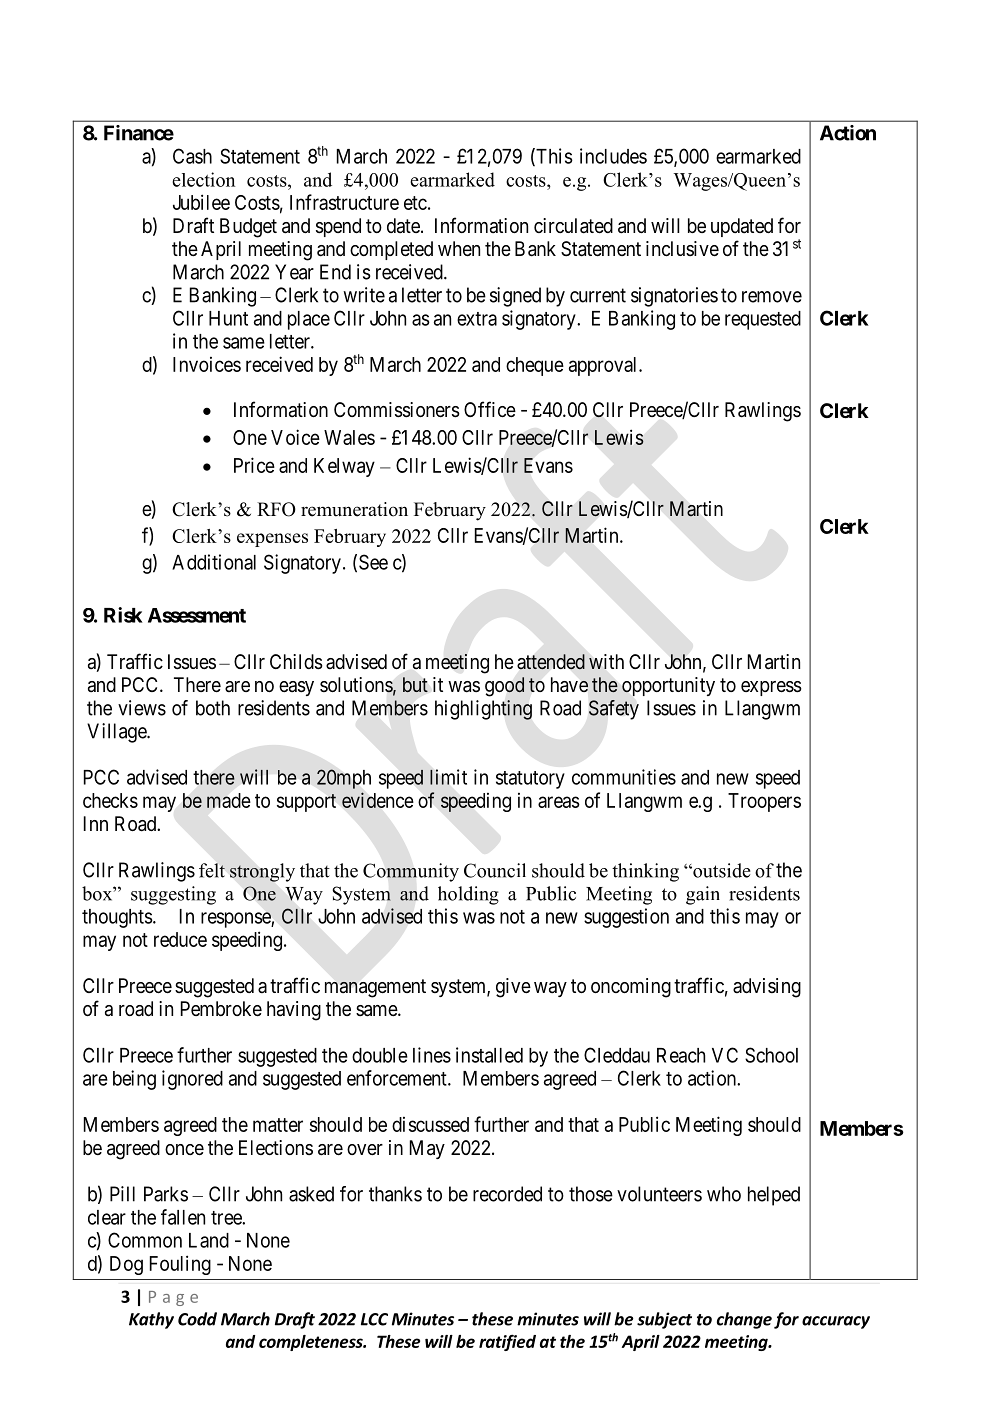 Image resolution: width=998 pixels, height=1412 pixels. Describe the element at coordinates (197, 1319) in the page. I see `Codd` at that location.
